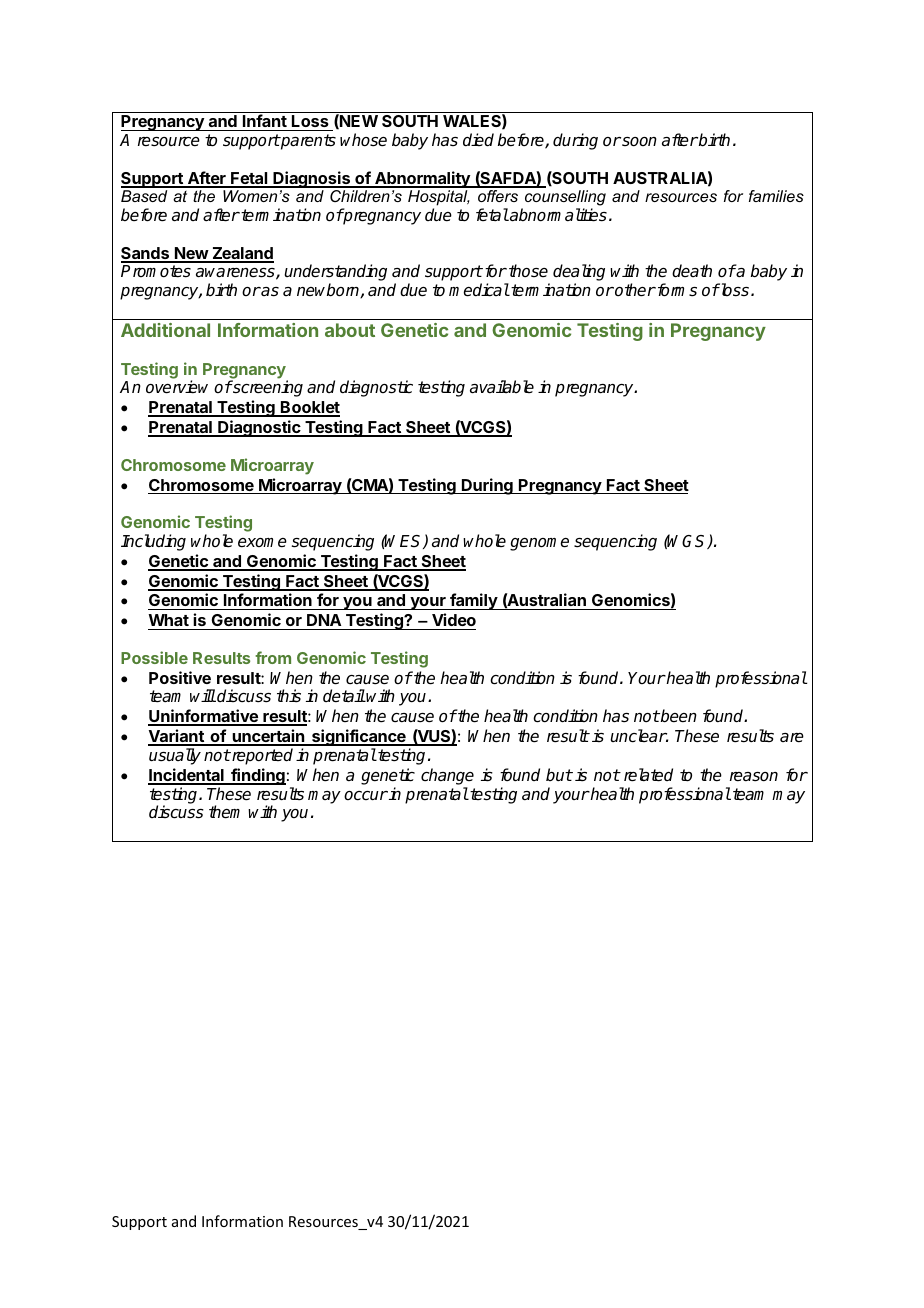 This image has width=924, height=1308. I want to click on soon, so click(638, 142).
